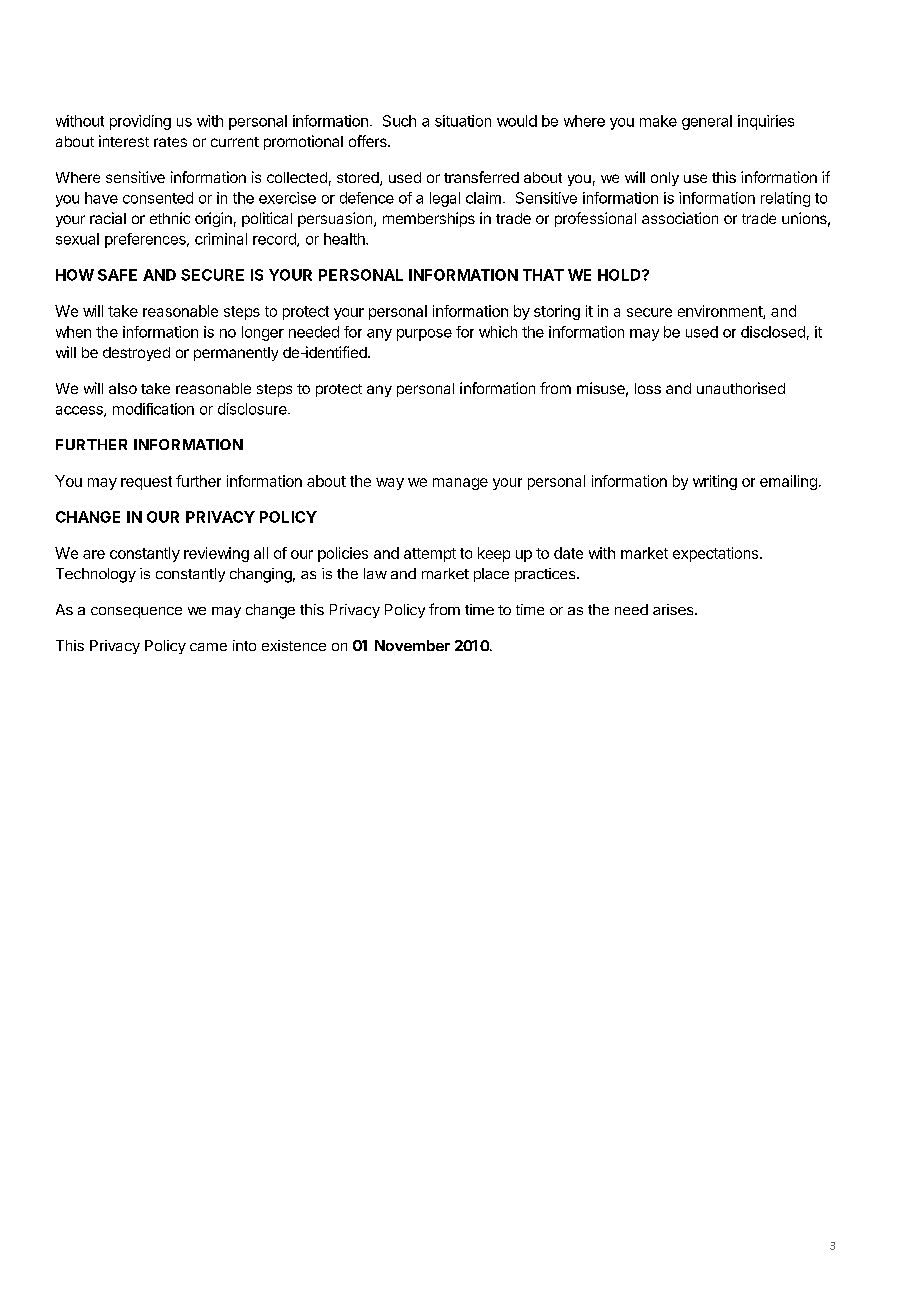 This screenshot has height=1308, width=924. What do you see at coordinates (399, 121) in the screenshot?
I see `Such` at bounding box center [399, 121].
